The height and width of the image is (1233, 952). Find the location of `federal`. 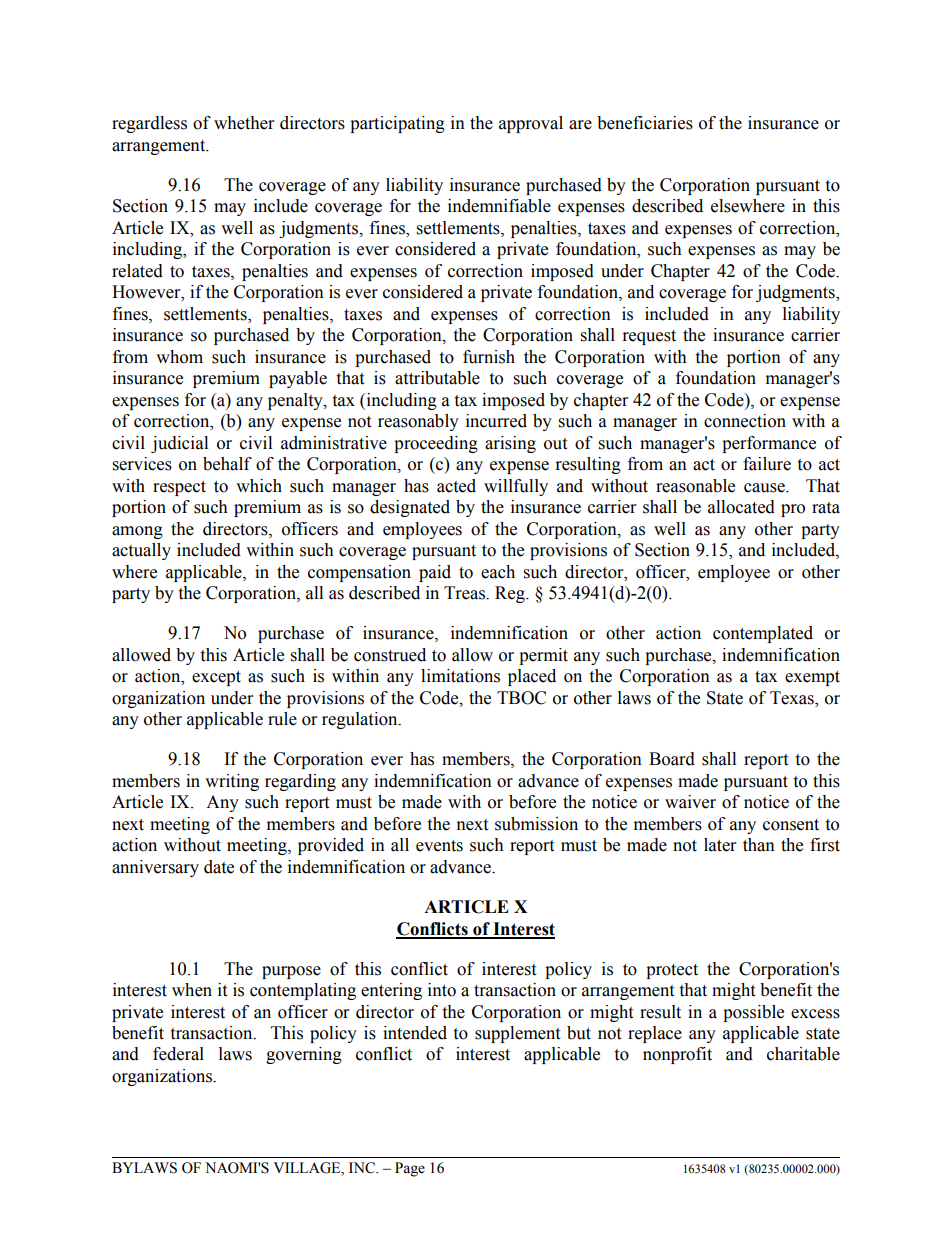

federal is located at coordinates (178, 1054).
